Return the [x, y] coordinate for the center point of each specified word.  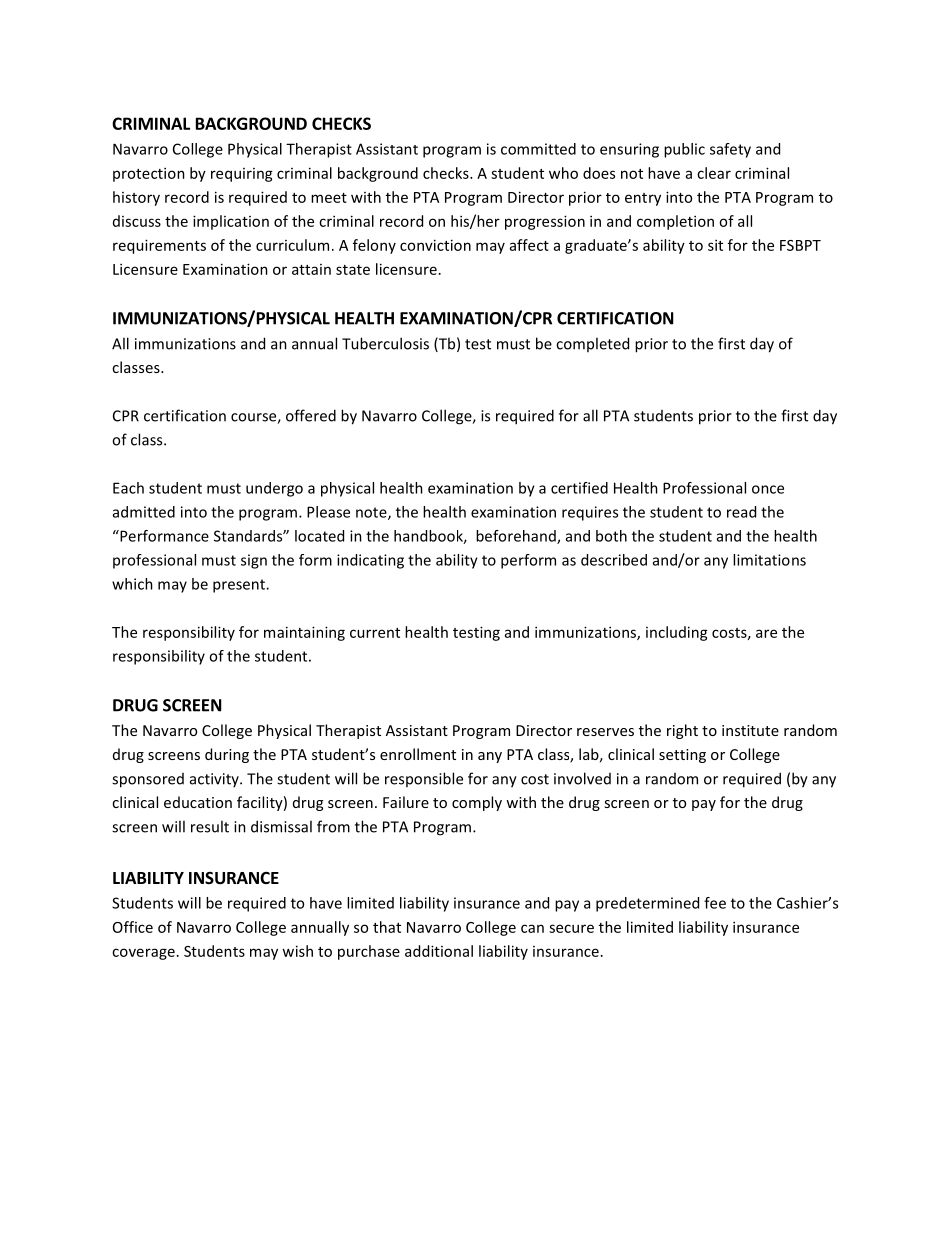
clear [714, 173]
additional [439, 951]
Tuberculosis [385, 343]
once [768, 489]
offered [311, 415]
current [375, 633]
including [677, 633]
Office [133, 927]
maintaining [304, 633]
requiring [242, 175]
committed [538, 149]
